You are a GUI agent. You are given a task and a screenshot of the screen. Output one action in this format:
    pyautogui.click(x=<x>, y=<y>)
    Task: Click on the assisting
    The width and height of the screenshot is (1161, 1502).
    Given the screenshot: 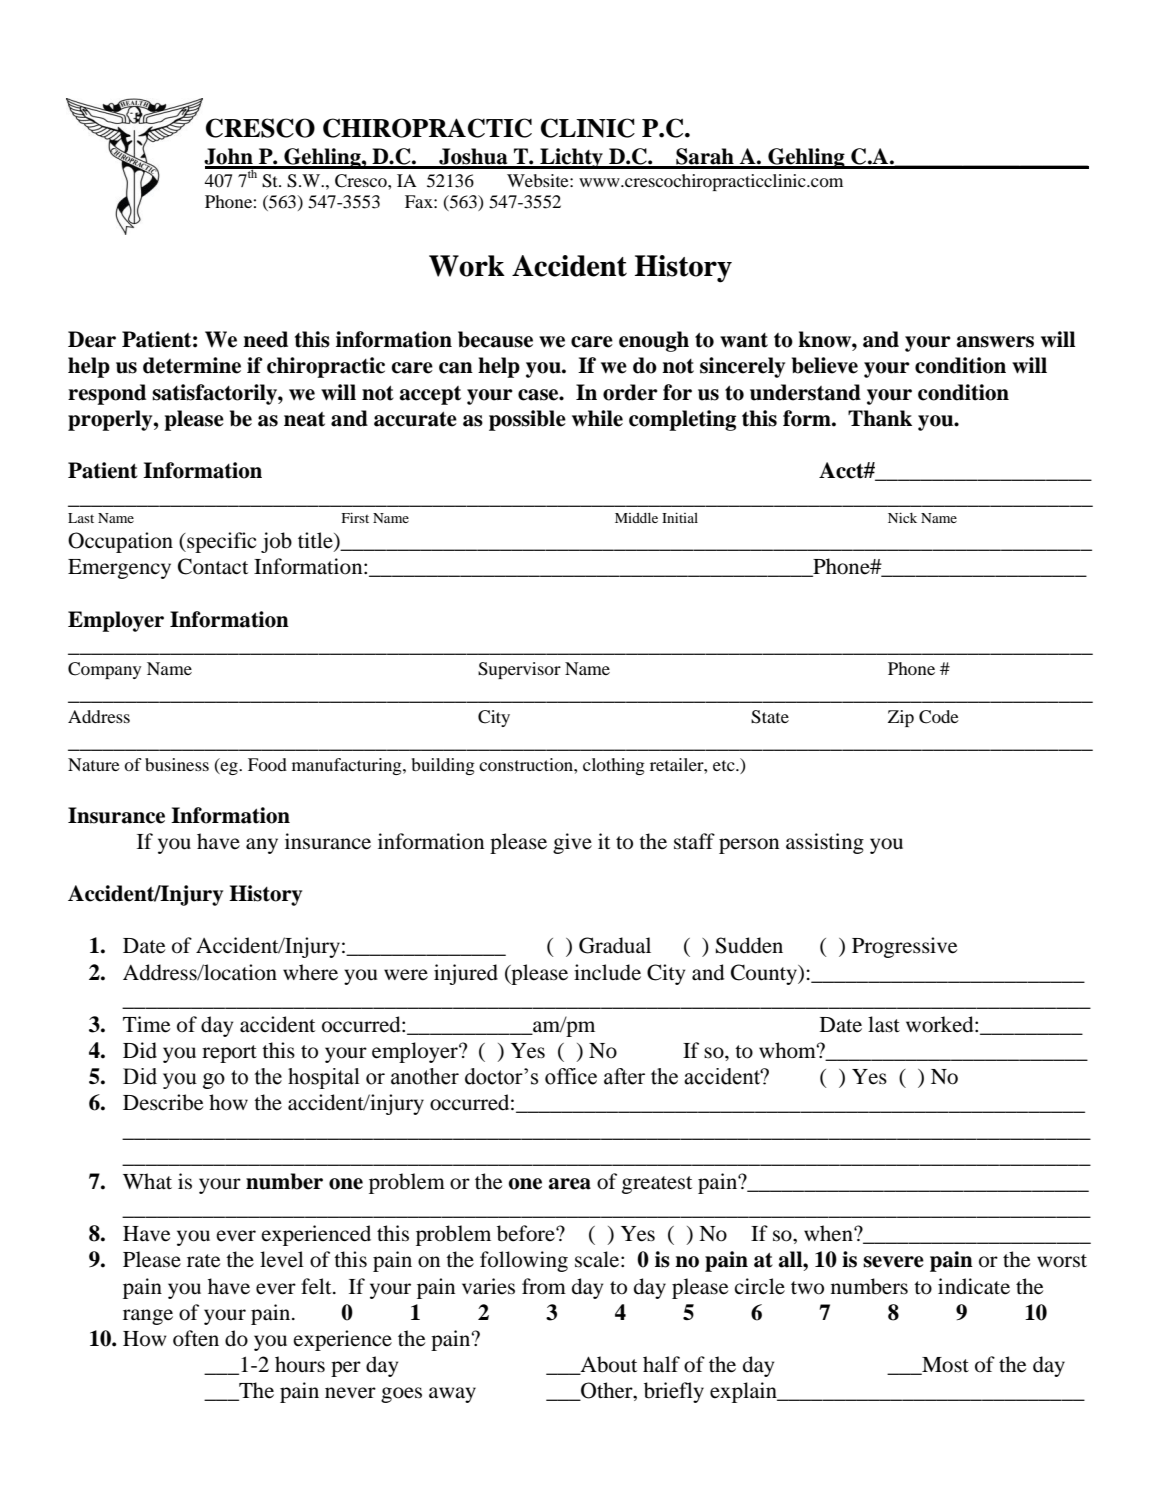 What is the action you would take?
    pyautogui.click(x=825, y=843)
